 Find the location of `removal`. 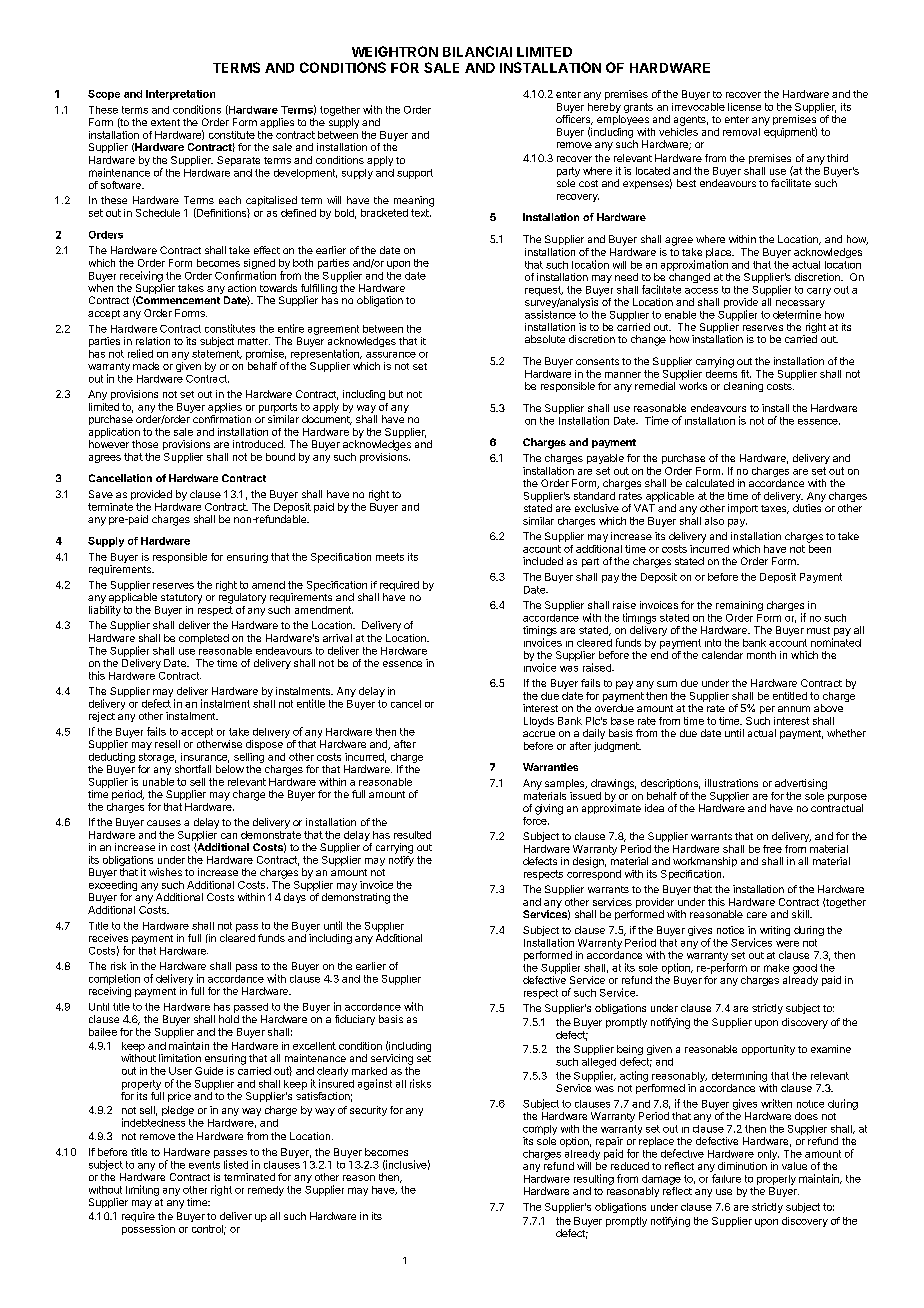

removal is located at coordinates (741, 132).
